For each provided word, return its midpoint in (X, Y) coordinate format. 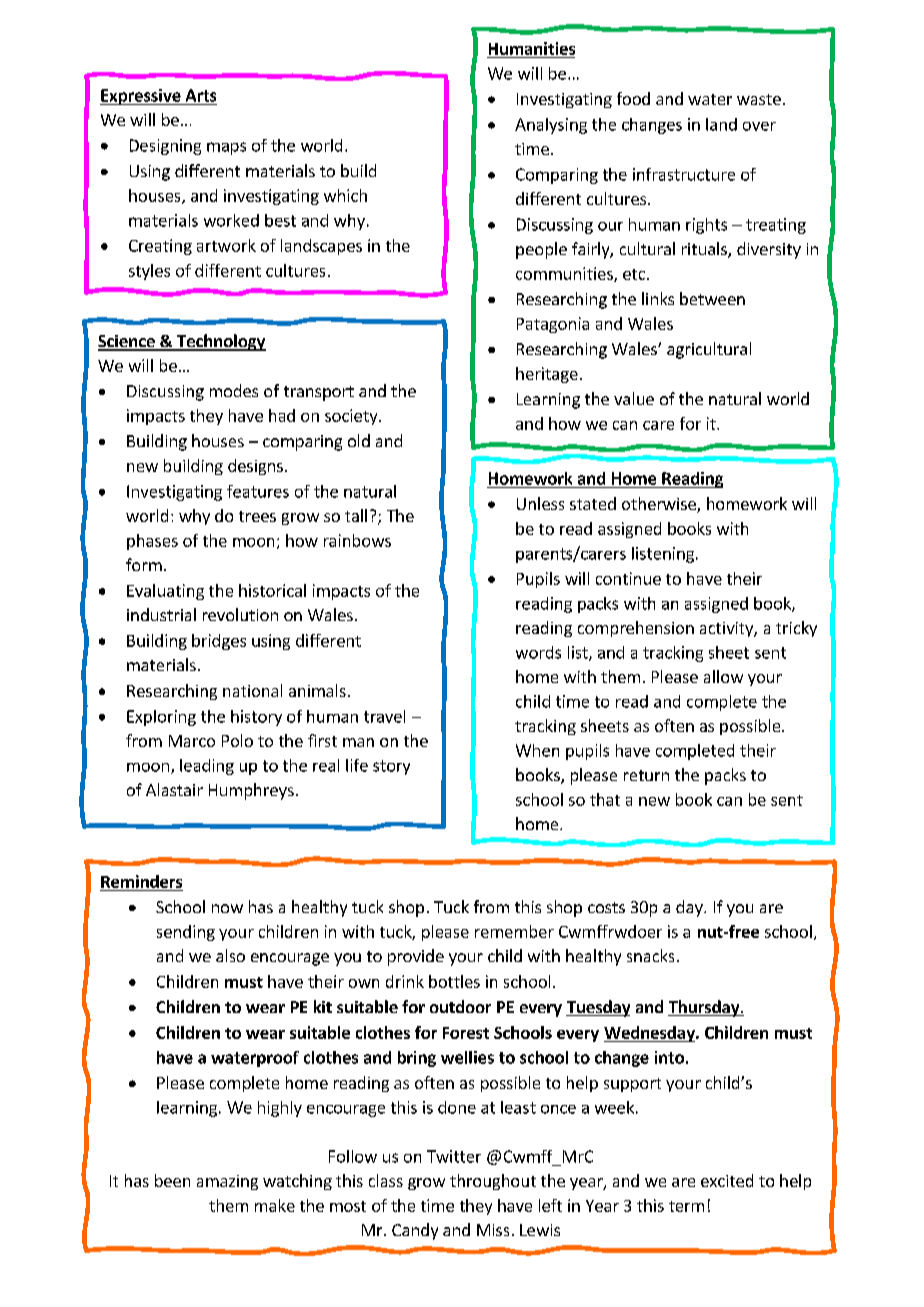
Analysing (551, 126)
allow (723, 676)
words (538, 652)
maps (226, 148)
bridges (219, 642)
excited (727, 1180)
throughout (493, 1182)
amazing (227, 1182)
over (759, 126)
